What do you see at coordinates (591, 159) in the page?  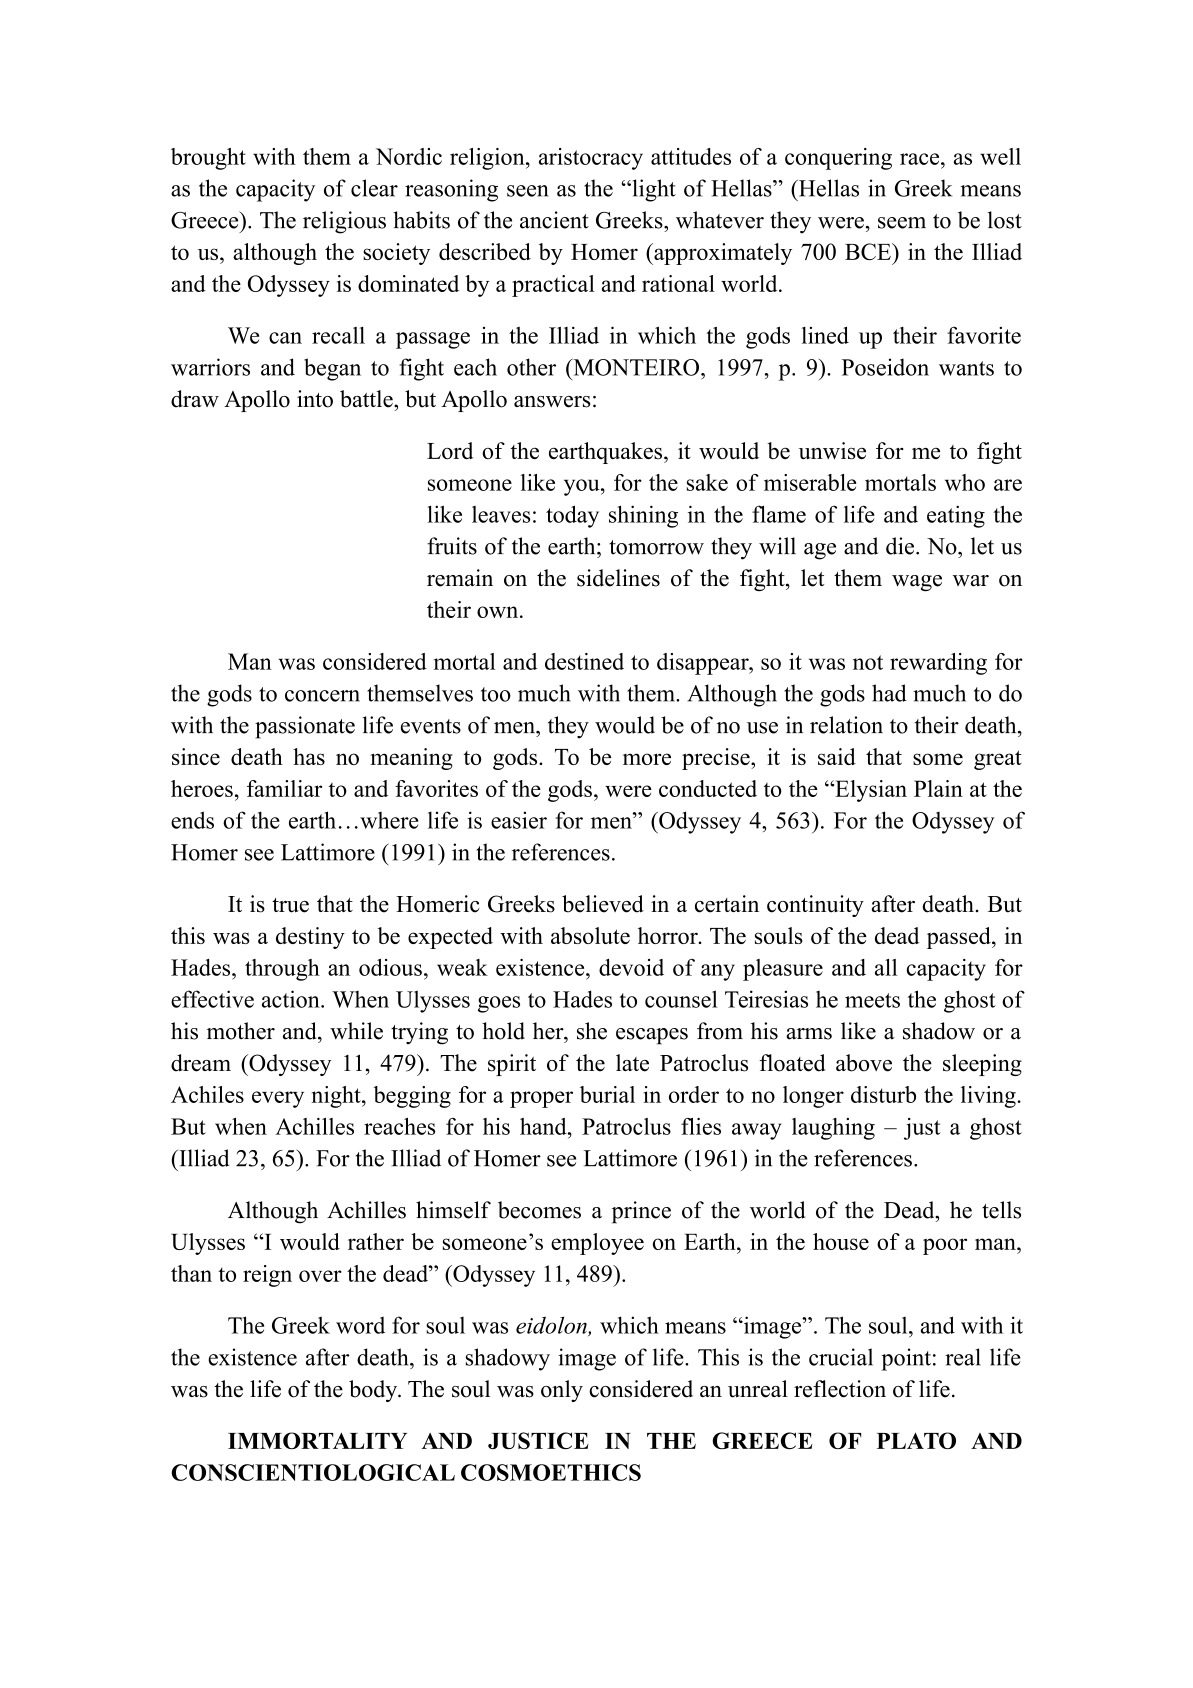 I see `aristocracy` at bounding box center [591, 159].
